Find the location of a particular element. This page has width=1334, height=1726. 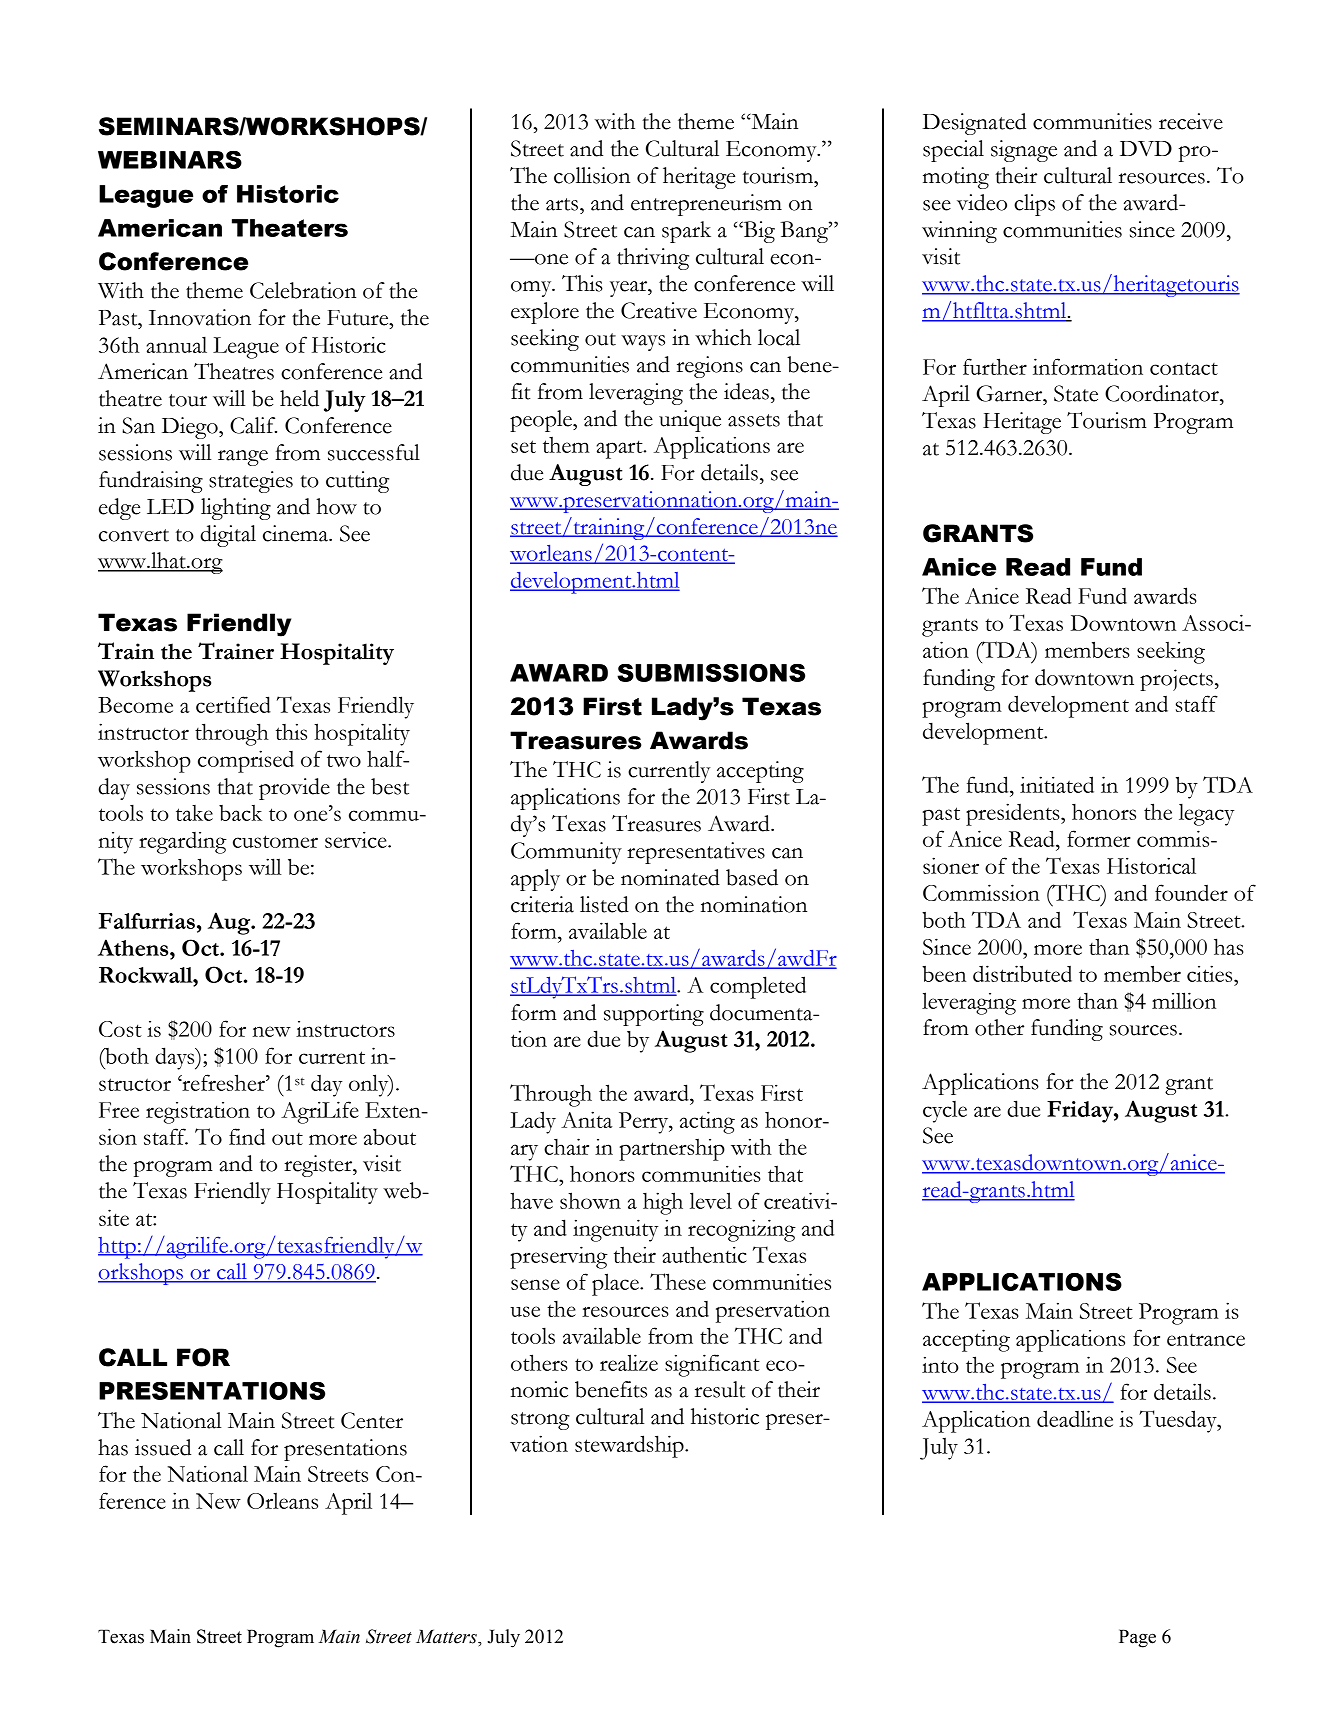

nominated is located at coordinates (670, 877).
